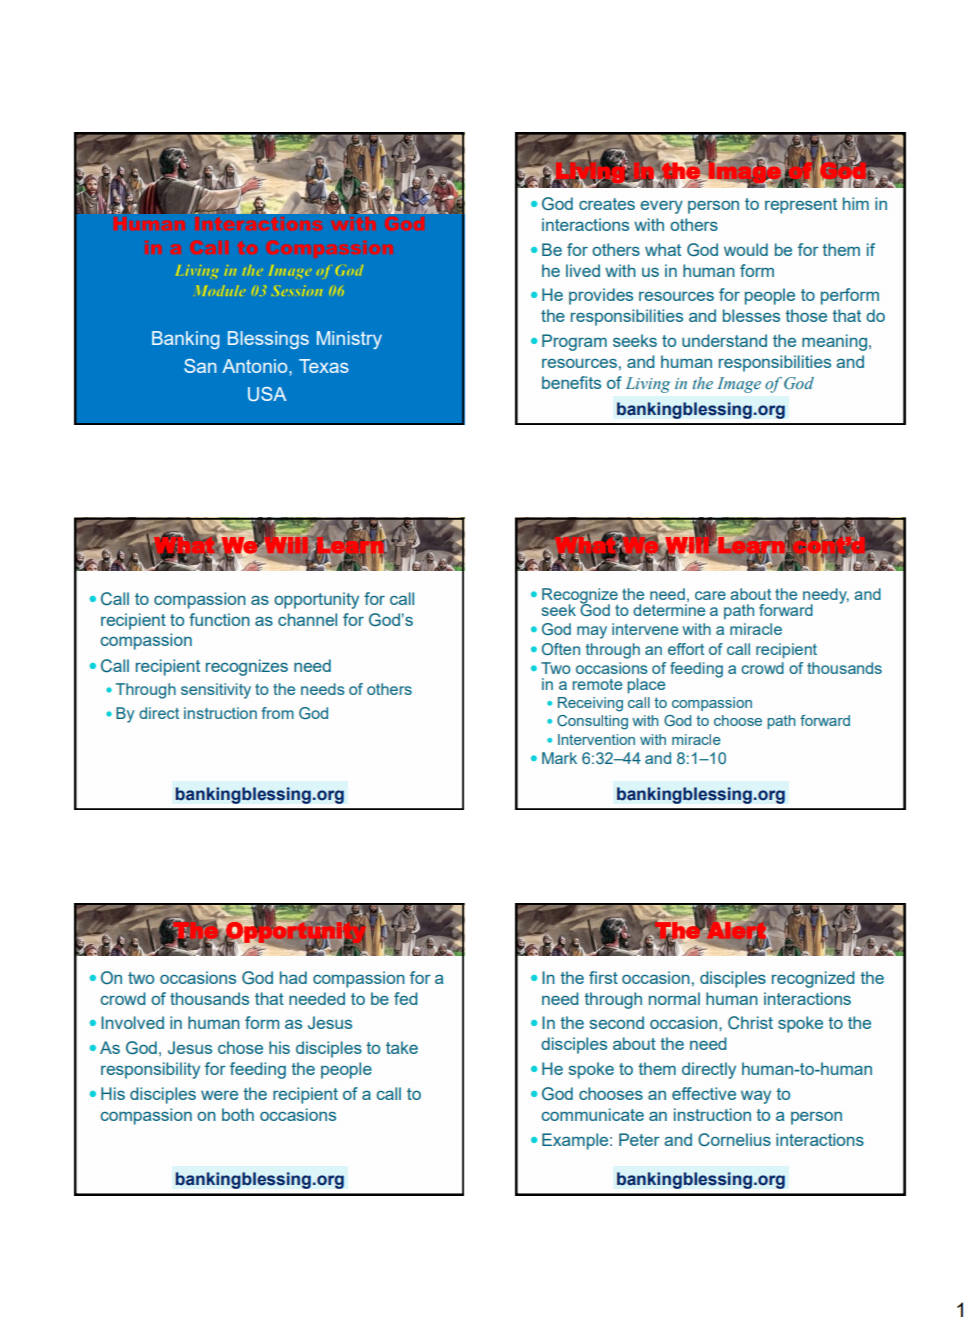 This document has height=1328, width=980. I want to click on lived, so click(583, 270).
